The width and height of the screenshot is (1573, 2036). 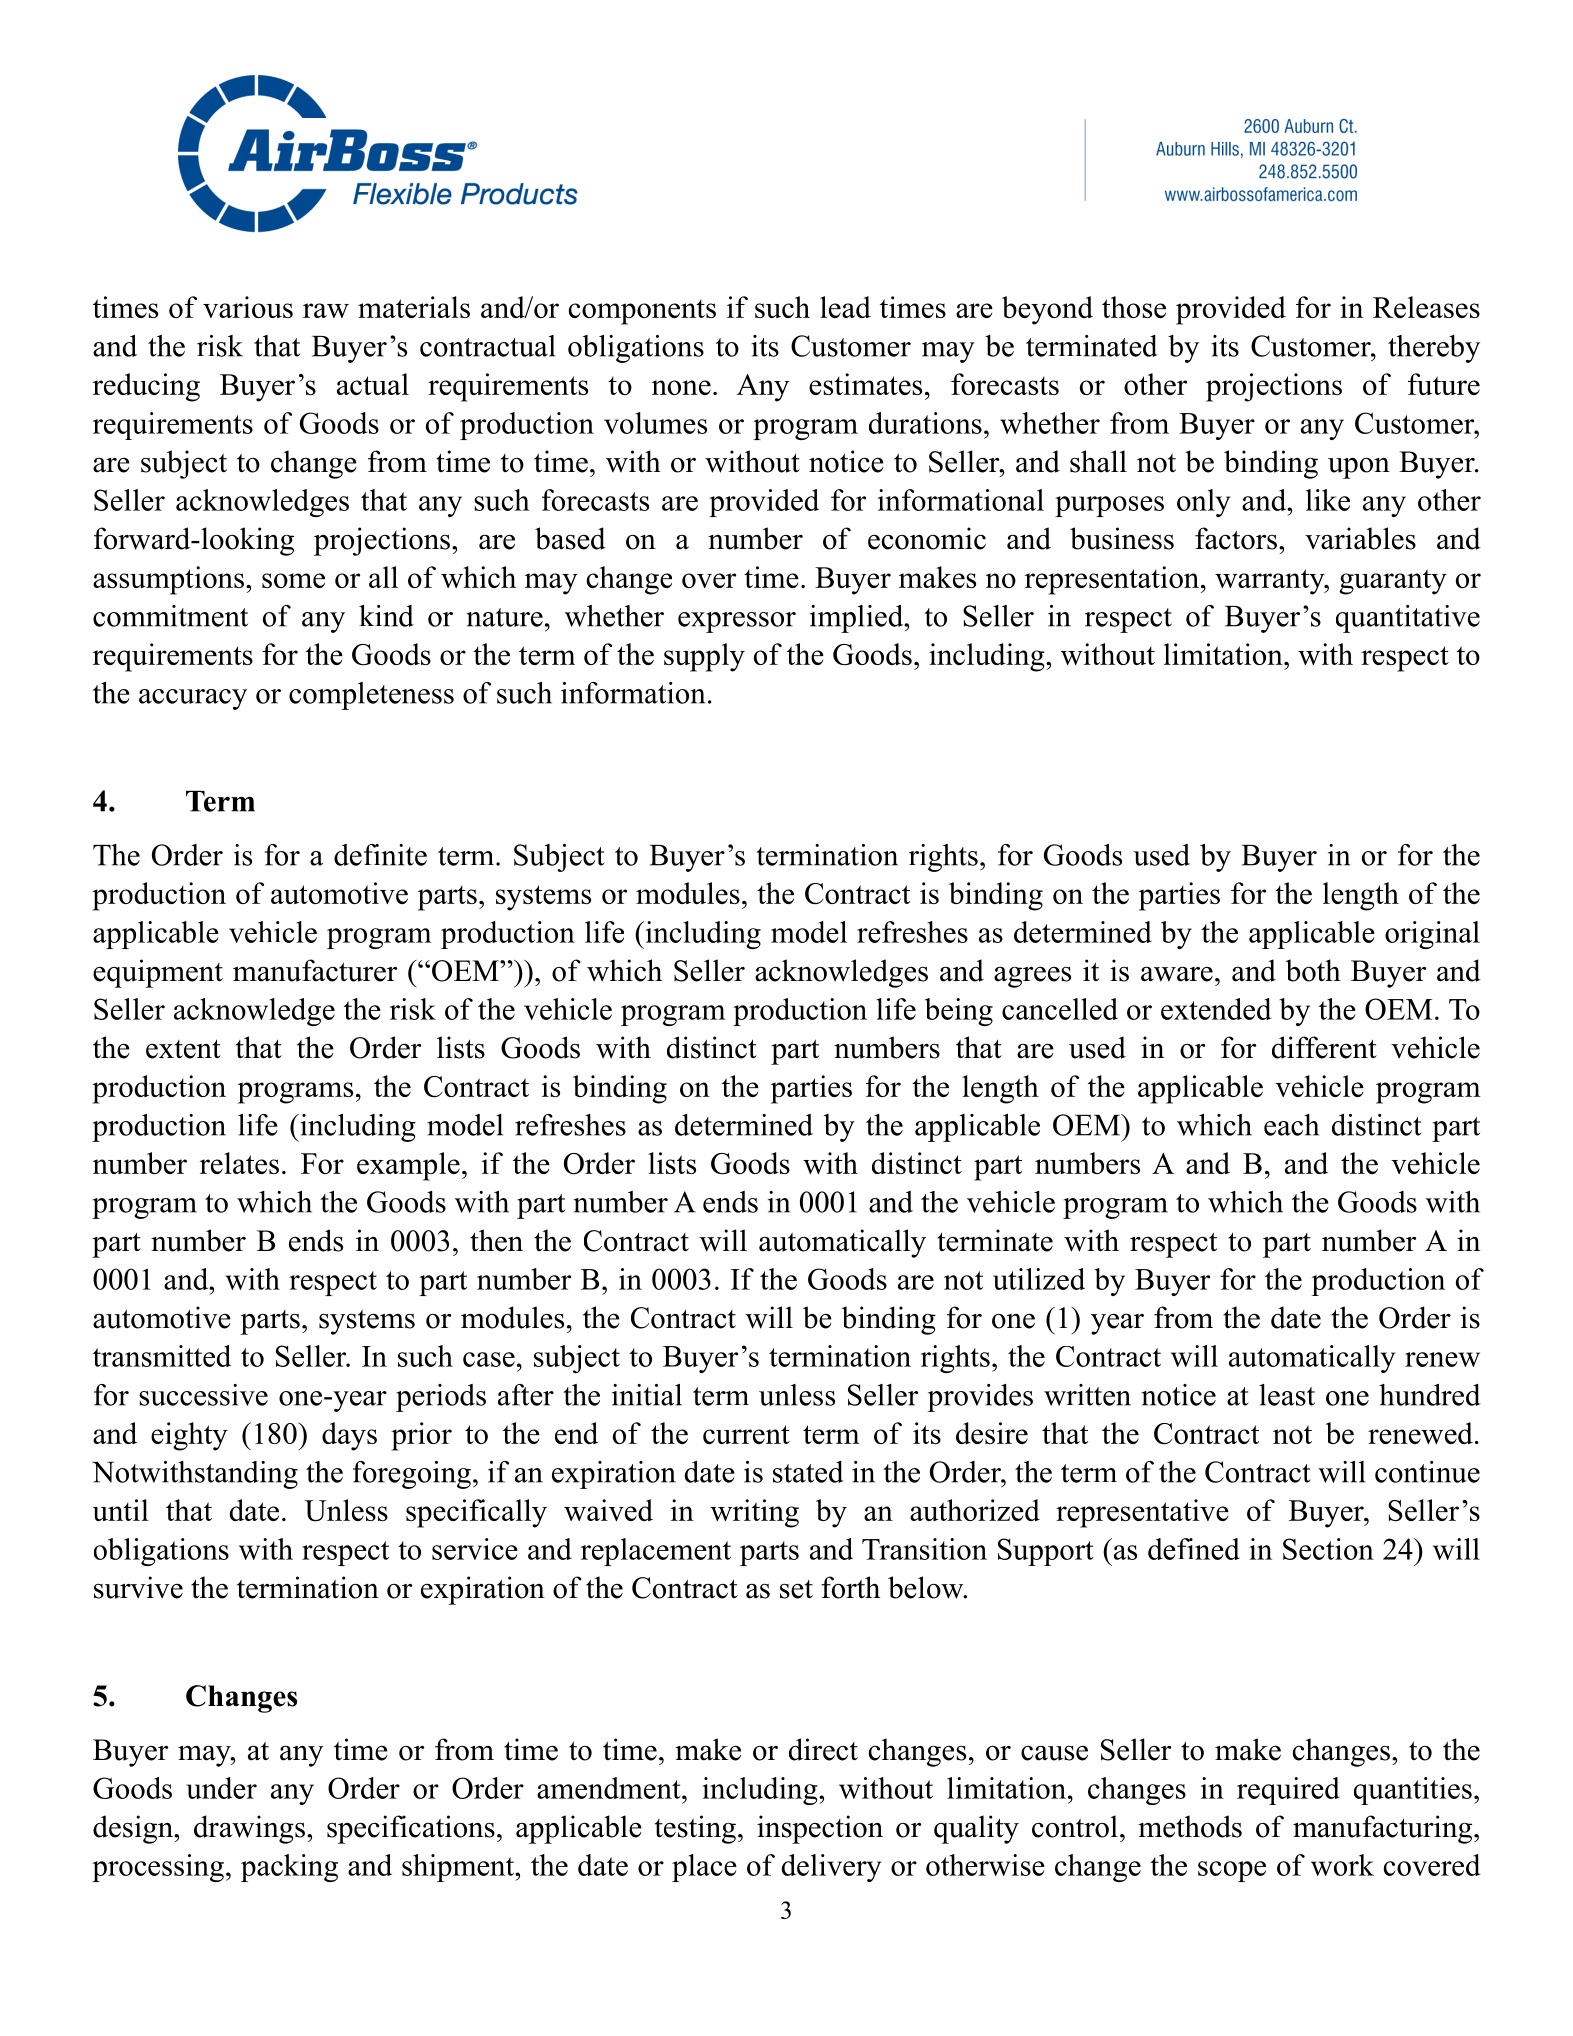 I want to click on definite, so click(x=380, y=855).
